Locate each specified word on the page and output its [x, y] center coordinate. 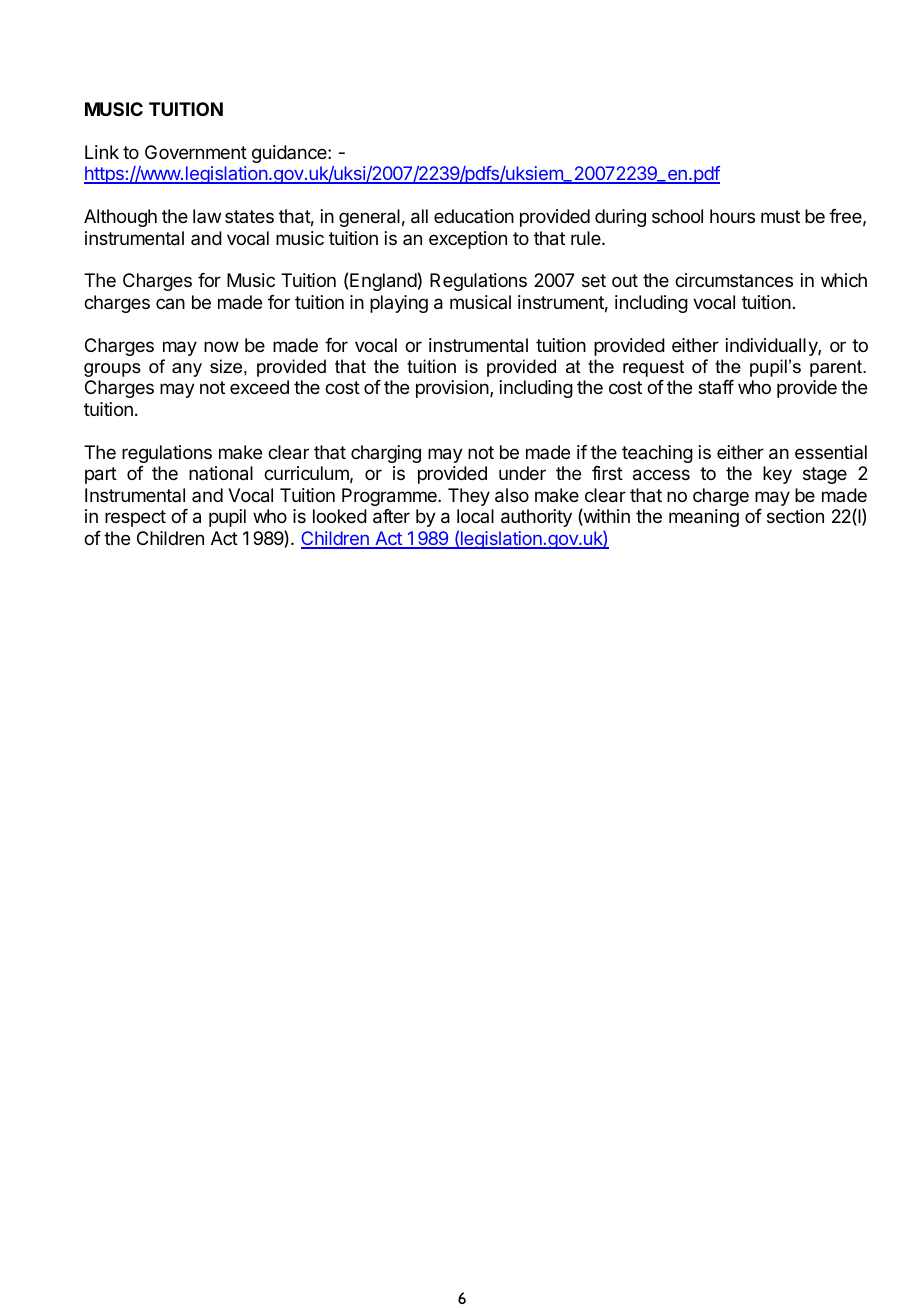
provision [453, 389]
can [170, 303]
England [383, 282]
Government [196, 152]
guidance [290, 154]
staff [716, 387]
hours [732, 216]
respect [135, 518]
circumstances [734, 280]
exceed [259, 387]
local [475, 516]
